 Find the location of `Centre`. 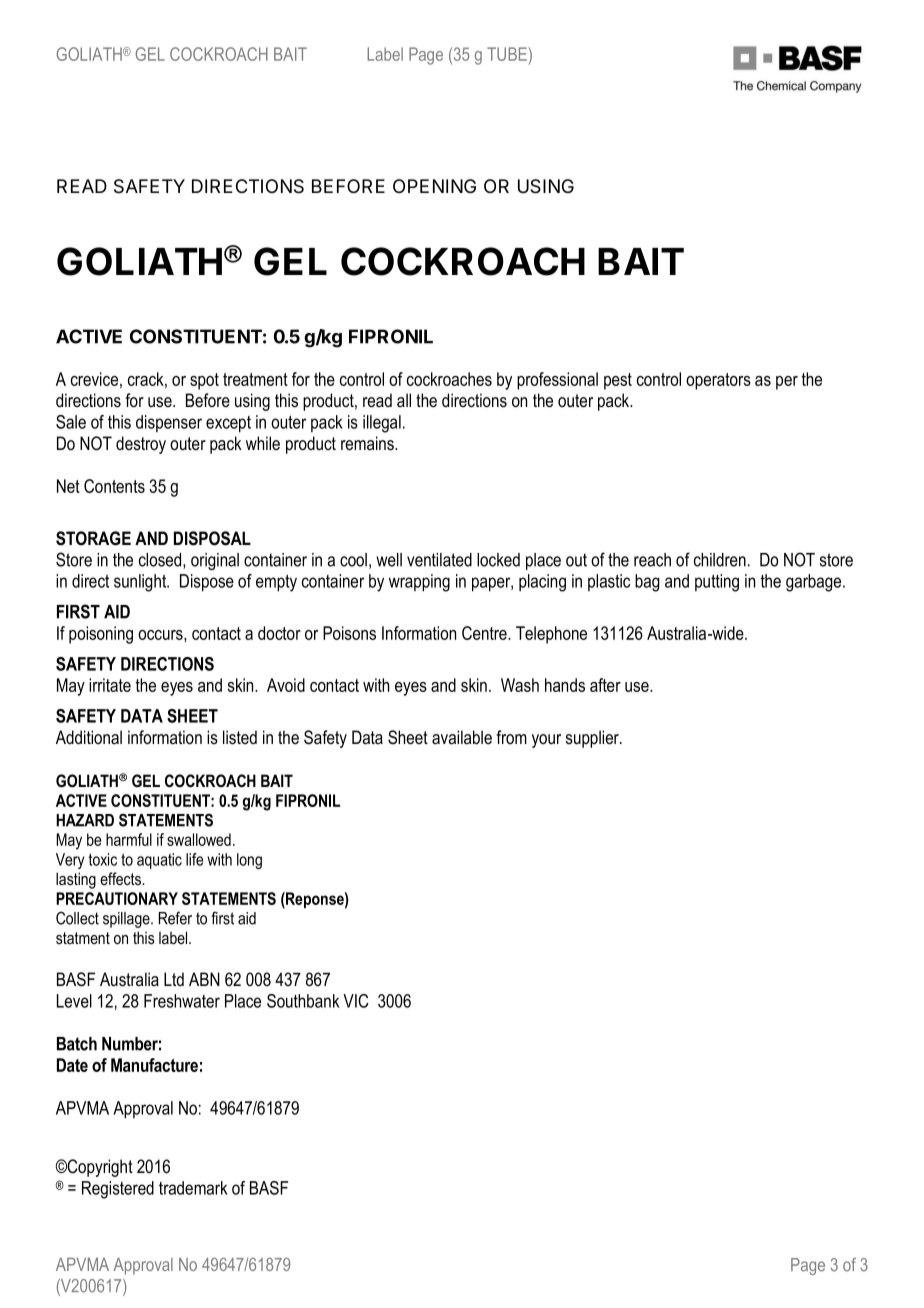

Centre is located at coordinates (485, 633).
